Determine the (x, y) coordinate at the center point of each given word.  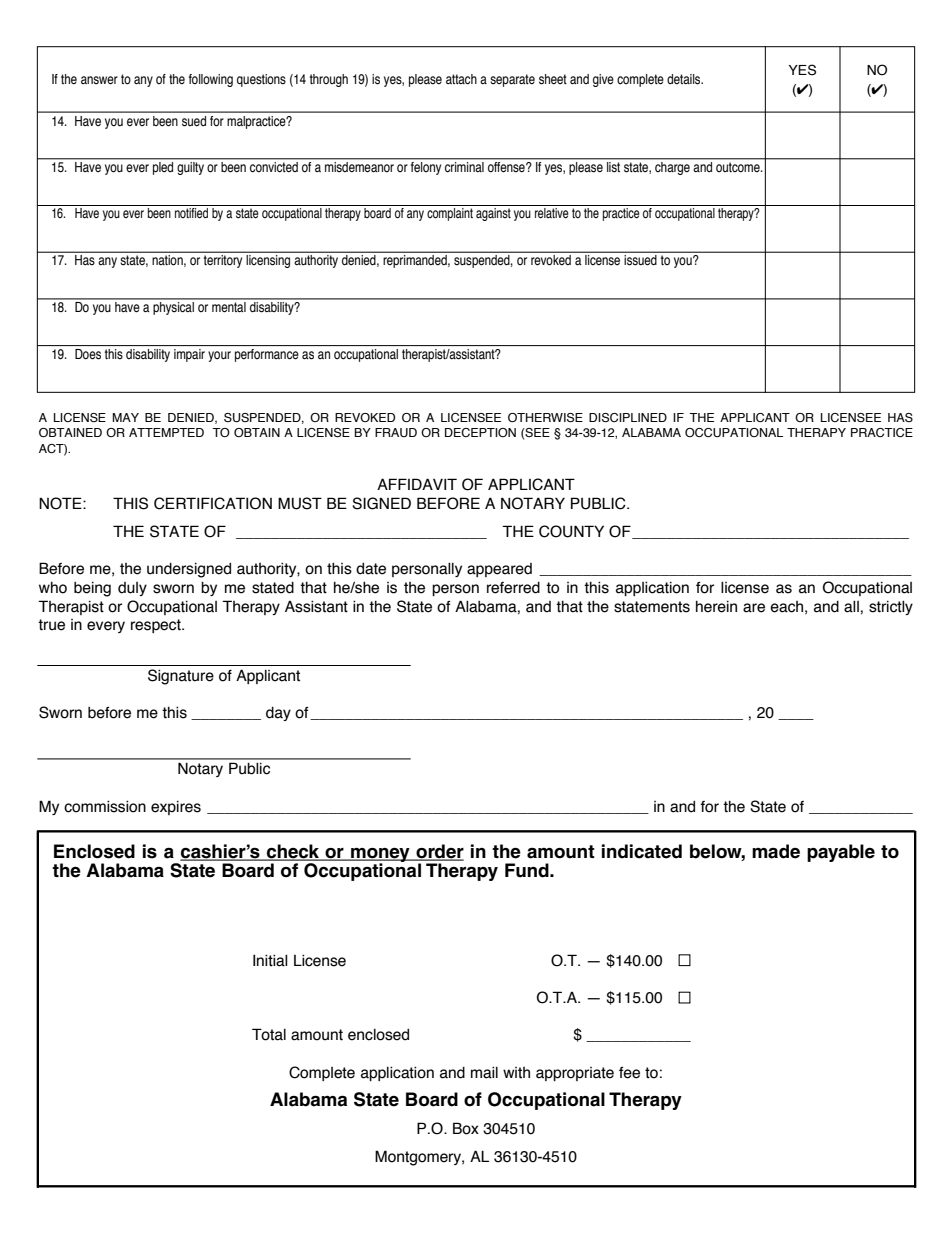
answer (99, 80)
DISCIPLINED (628, 417)
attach (461, 79)
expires (176, 808)
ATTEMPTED (166, 432)
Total (269, 1034)
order (439, 852)
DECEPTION (480, 432)
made (776, 851)
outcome (739, 167)
